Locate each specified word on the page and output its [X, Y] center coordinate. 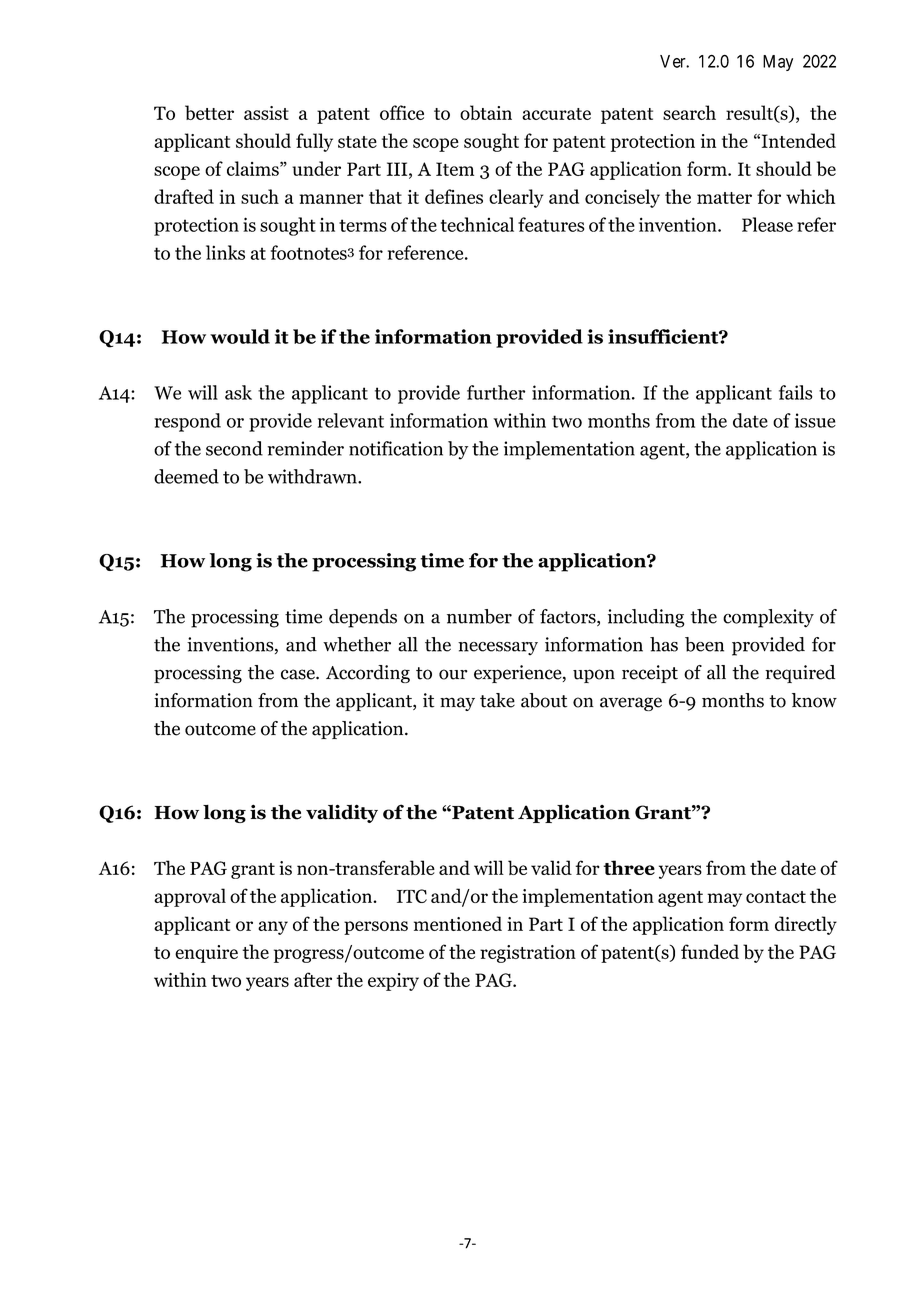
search [689, 112]
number [479, 616]
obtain [486, 112]
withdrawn [313, 476]
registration [528, 954]
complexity [768, 618]
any [273, 928]
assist [266, 113]
